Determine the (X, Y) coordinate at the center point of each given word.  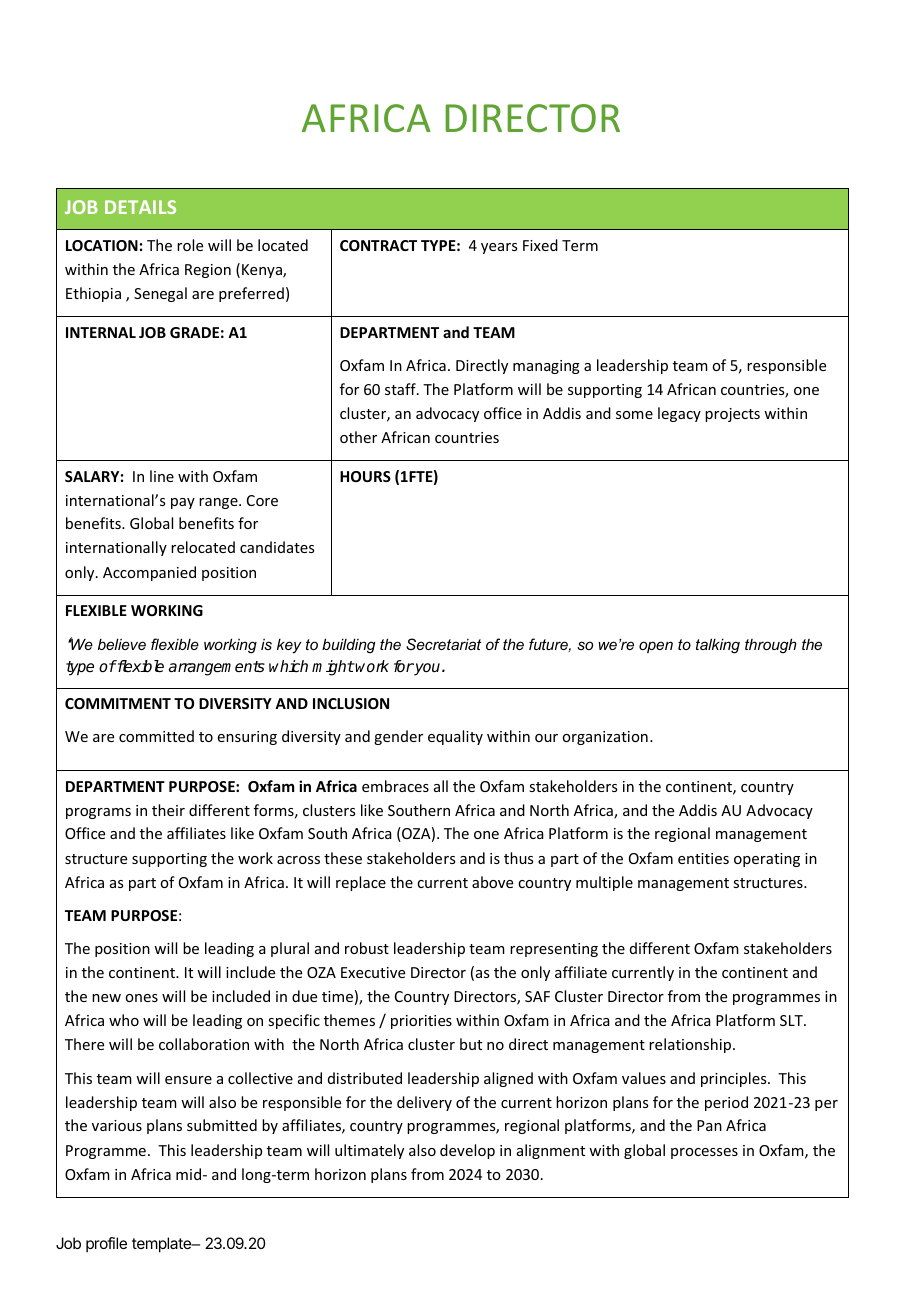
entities (703, 858)
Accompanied (149, 573)
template (162, 1245)
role (190, 245)
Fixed (540, 245)
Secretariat (443, 644)
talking (718, 646)
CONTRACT (378, 245)
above (492, 882)
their (168, 810)
